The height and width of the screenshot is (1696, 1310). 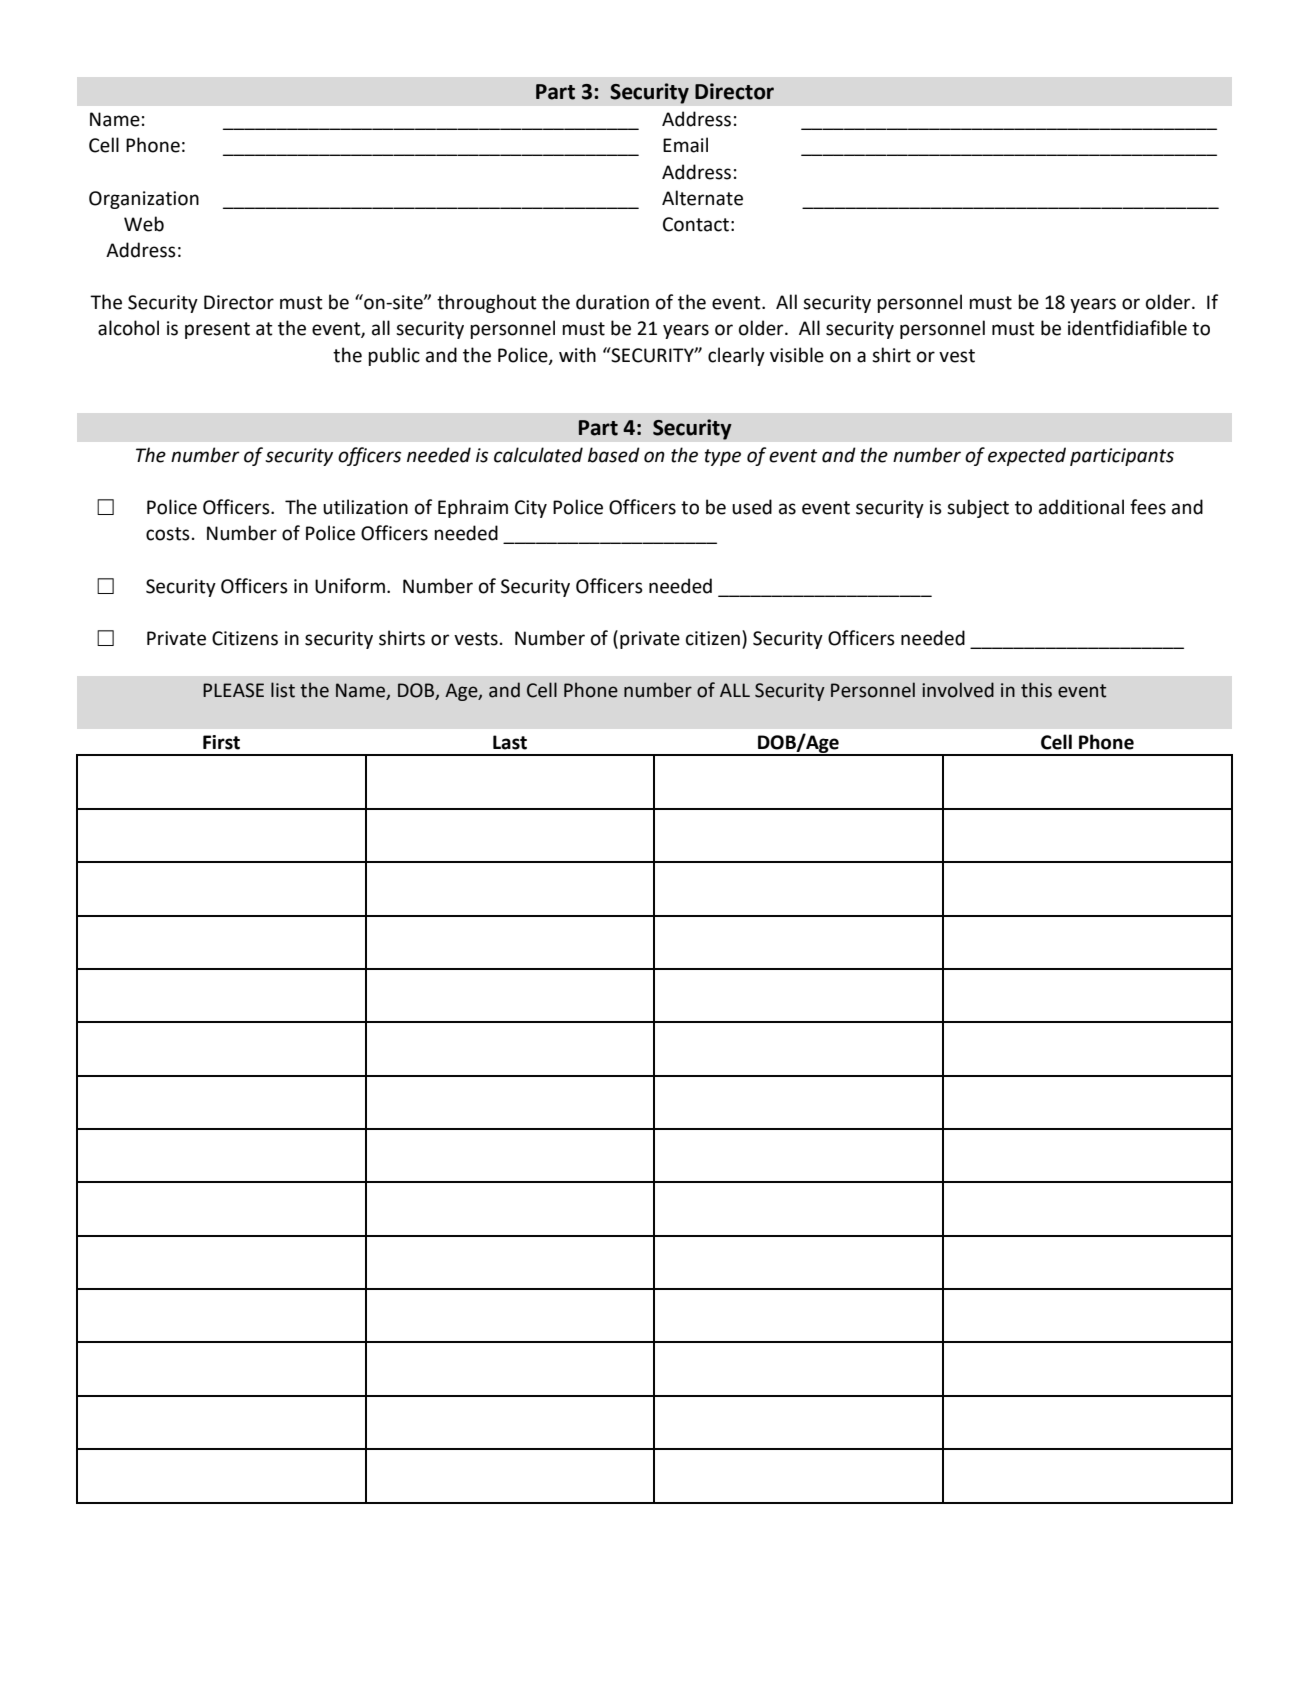 What do you see at coordinates (217, 330) in the screenshot?
I see `present` at bounding box center [217, 330].
